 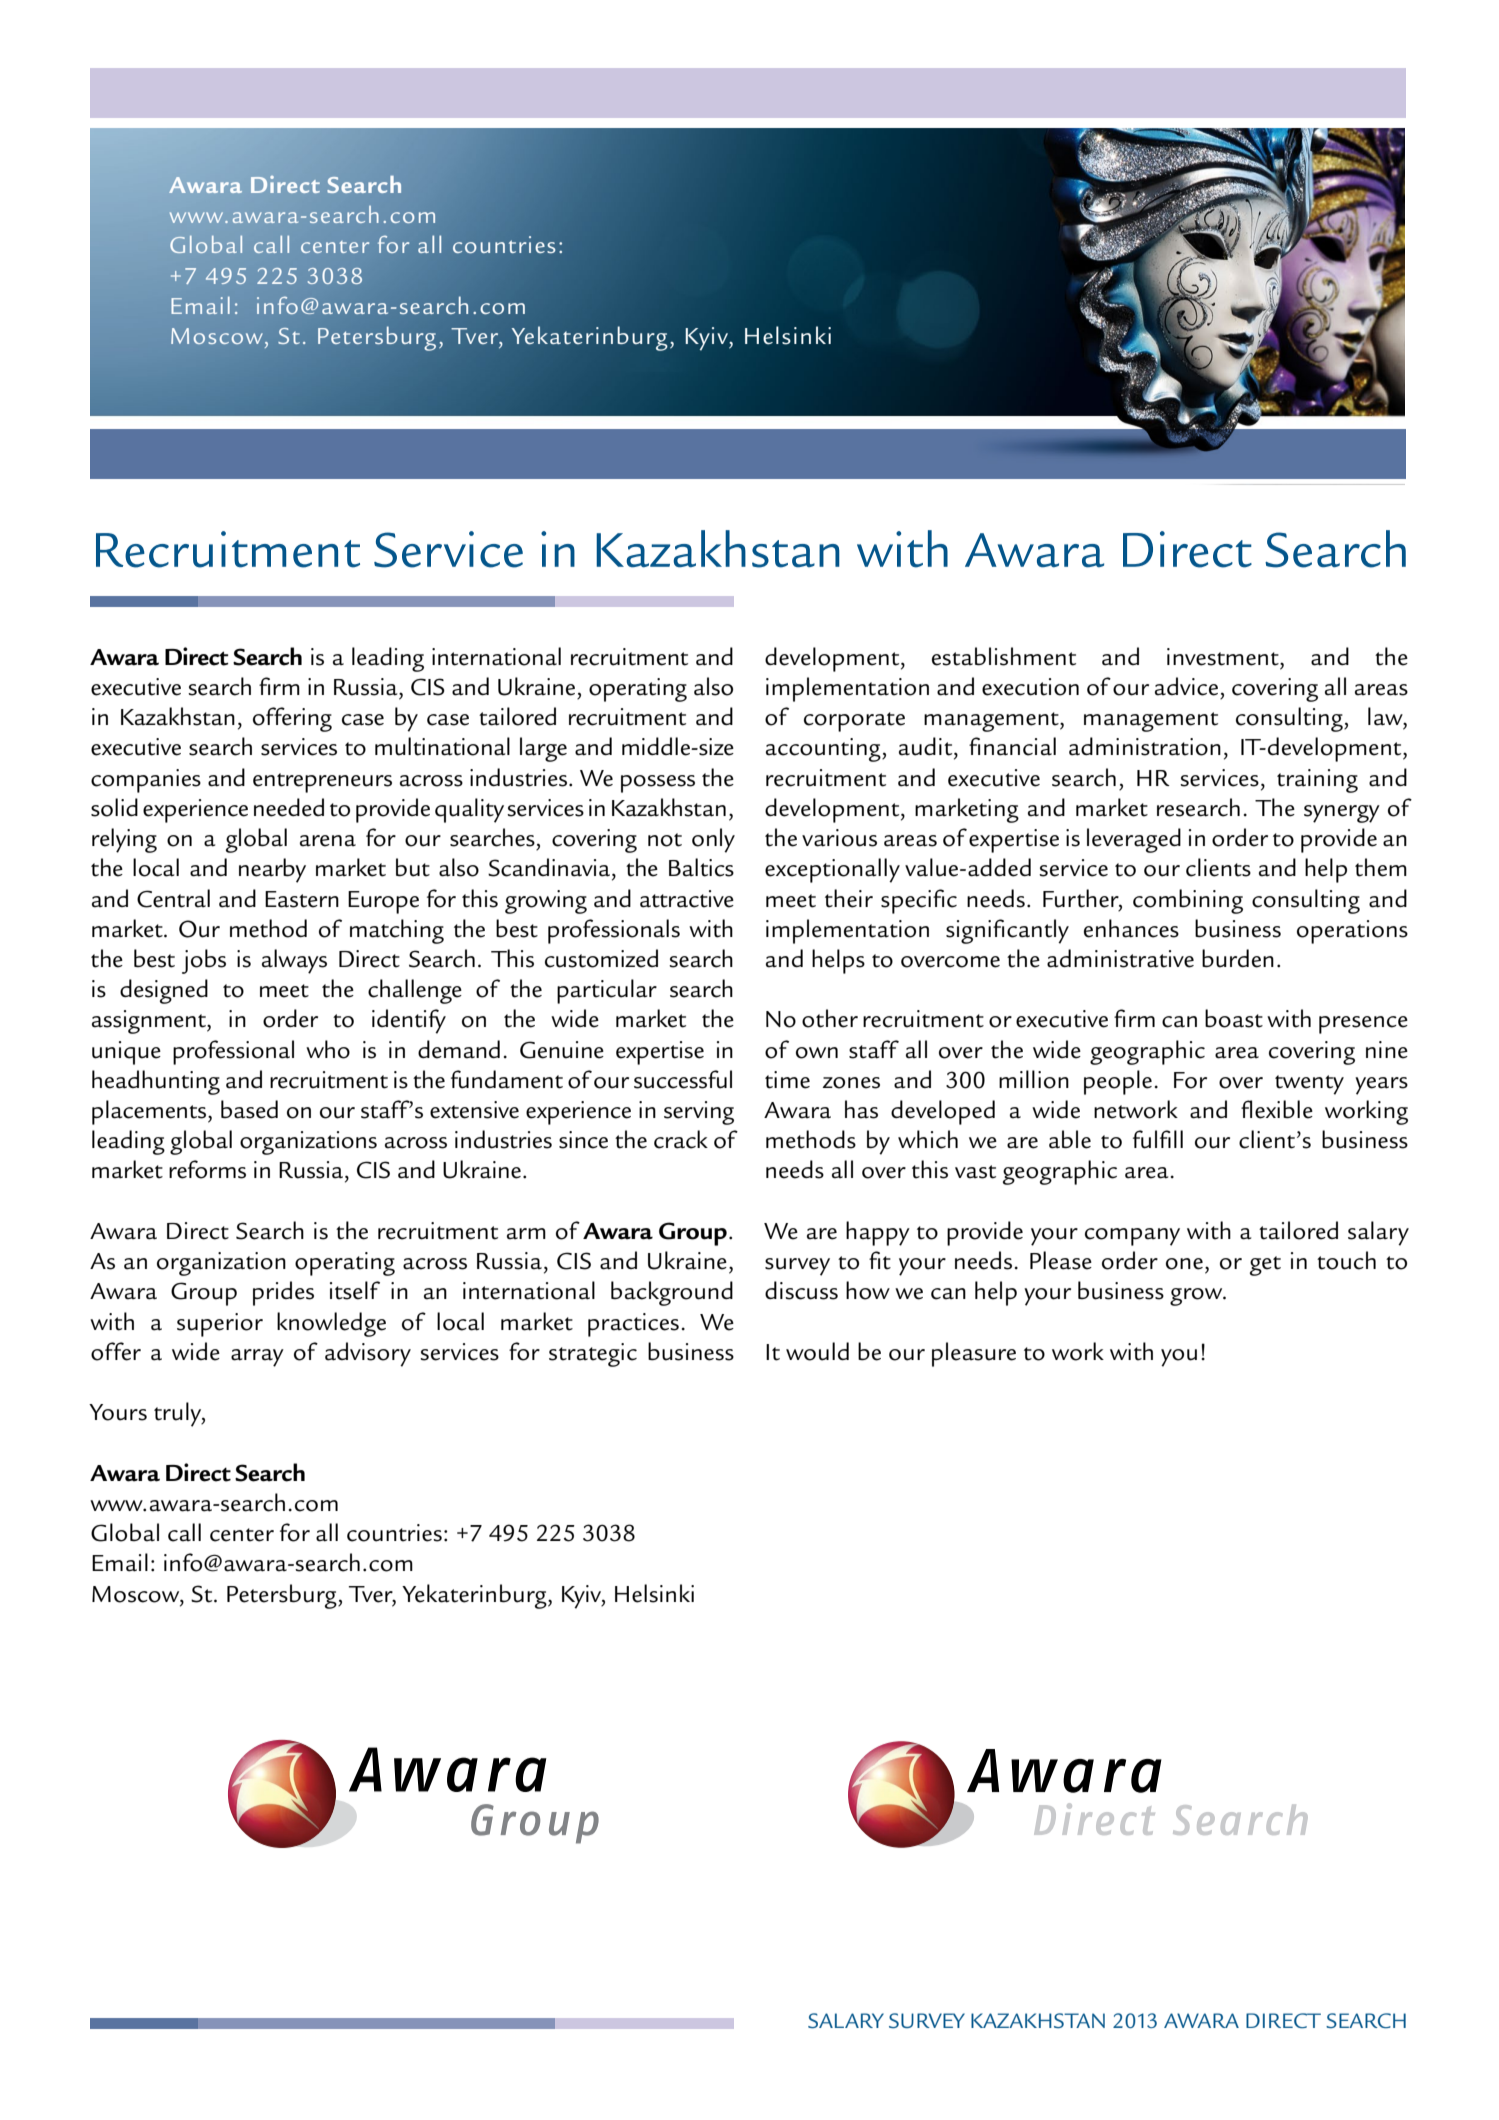 I want to click on burden, so click(x=1238, y=958).
